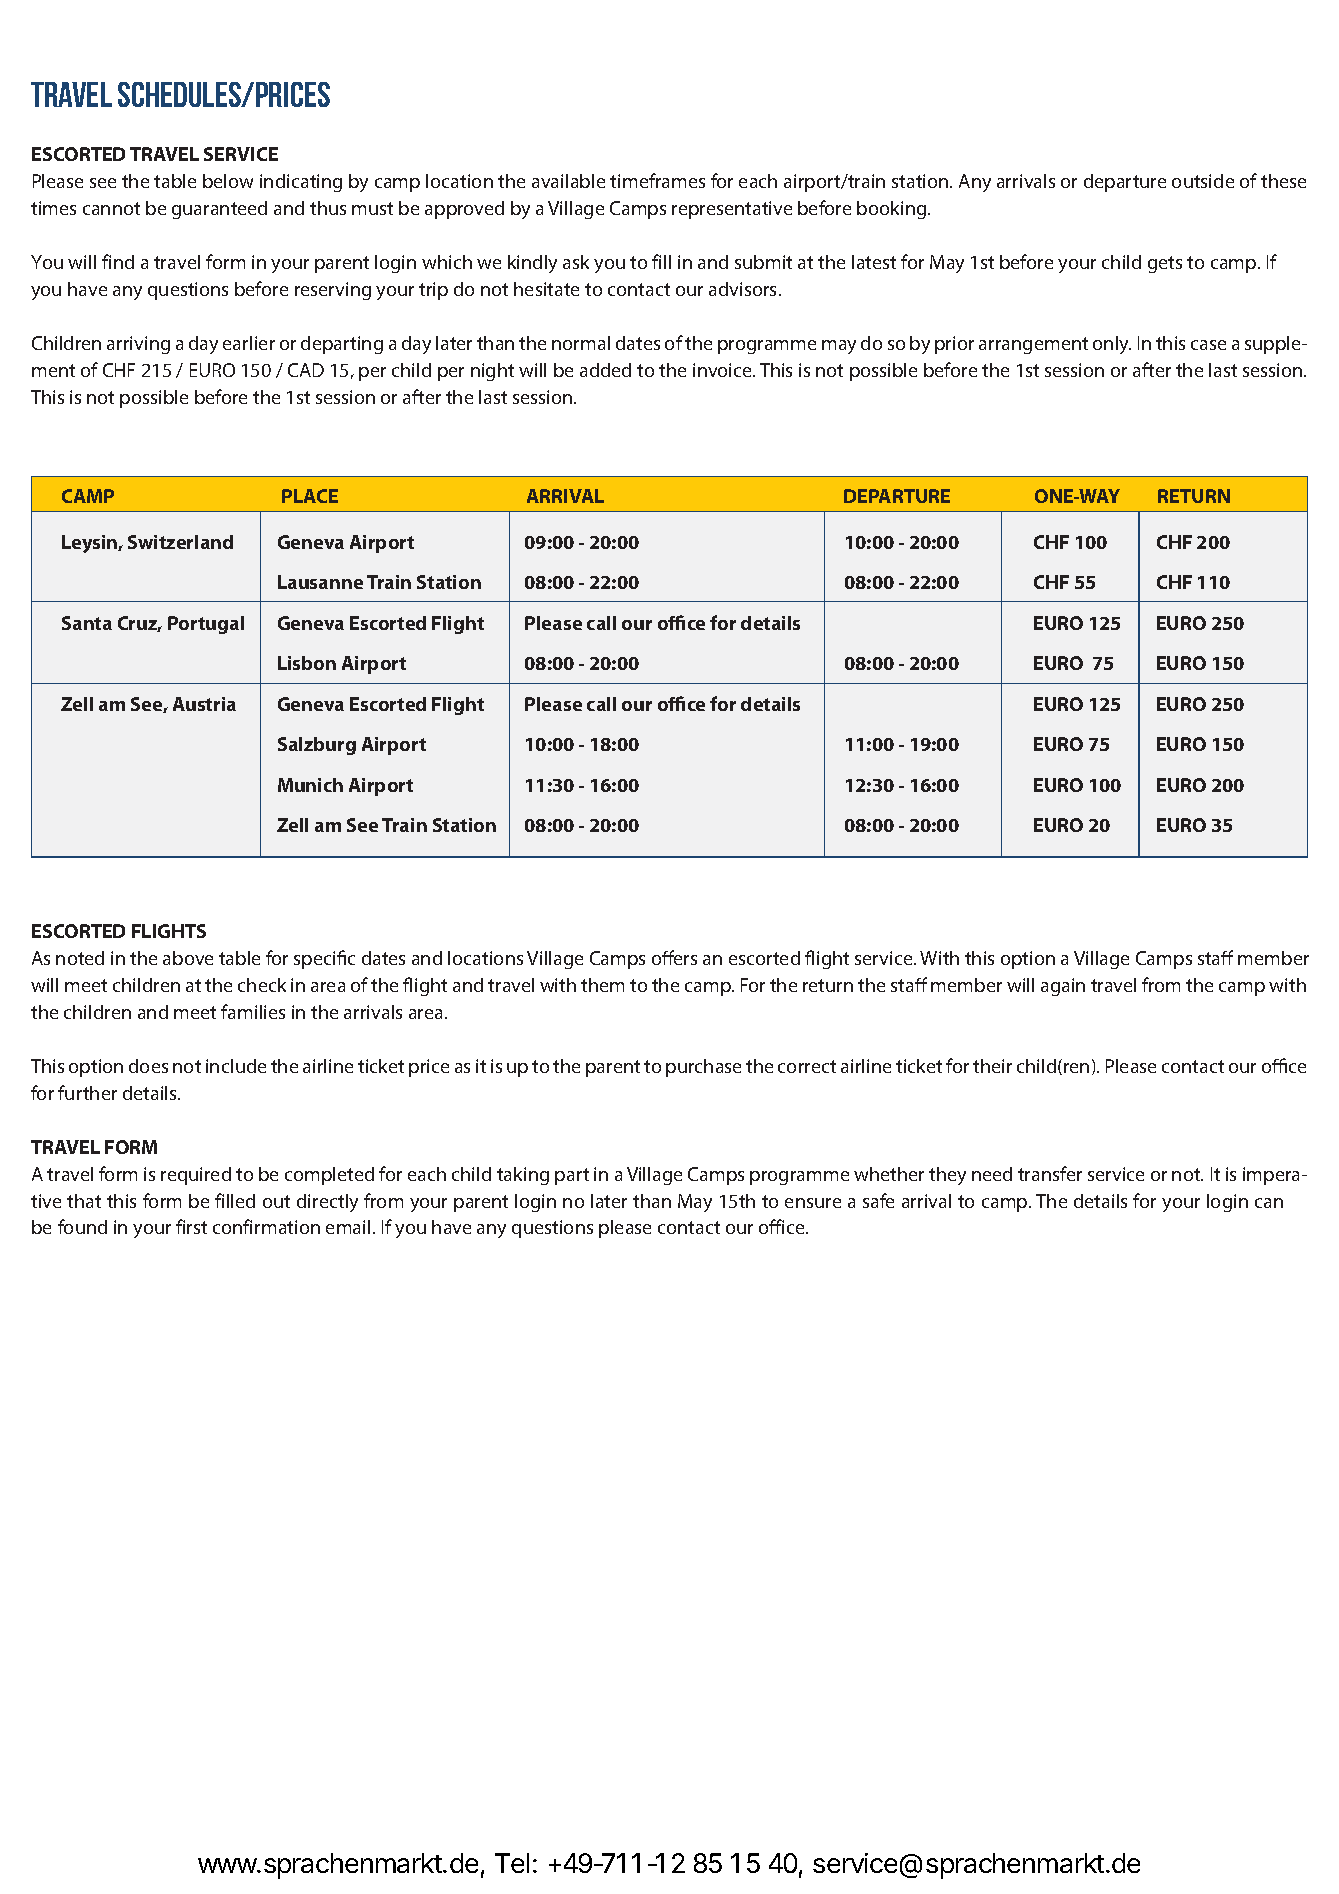  What do you see at coordinates (1165, 264) in the screenshot?
I see `gets` at bounding box center [1165, 264].
